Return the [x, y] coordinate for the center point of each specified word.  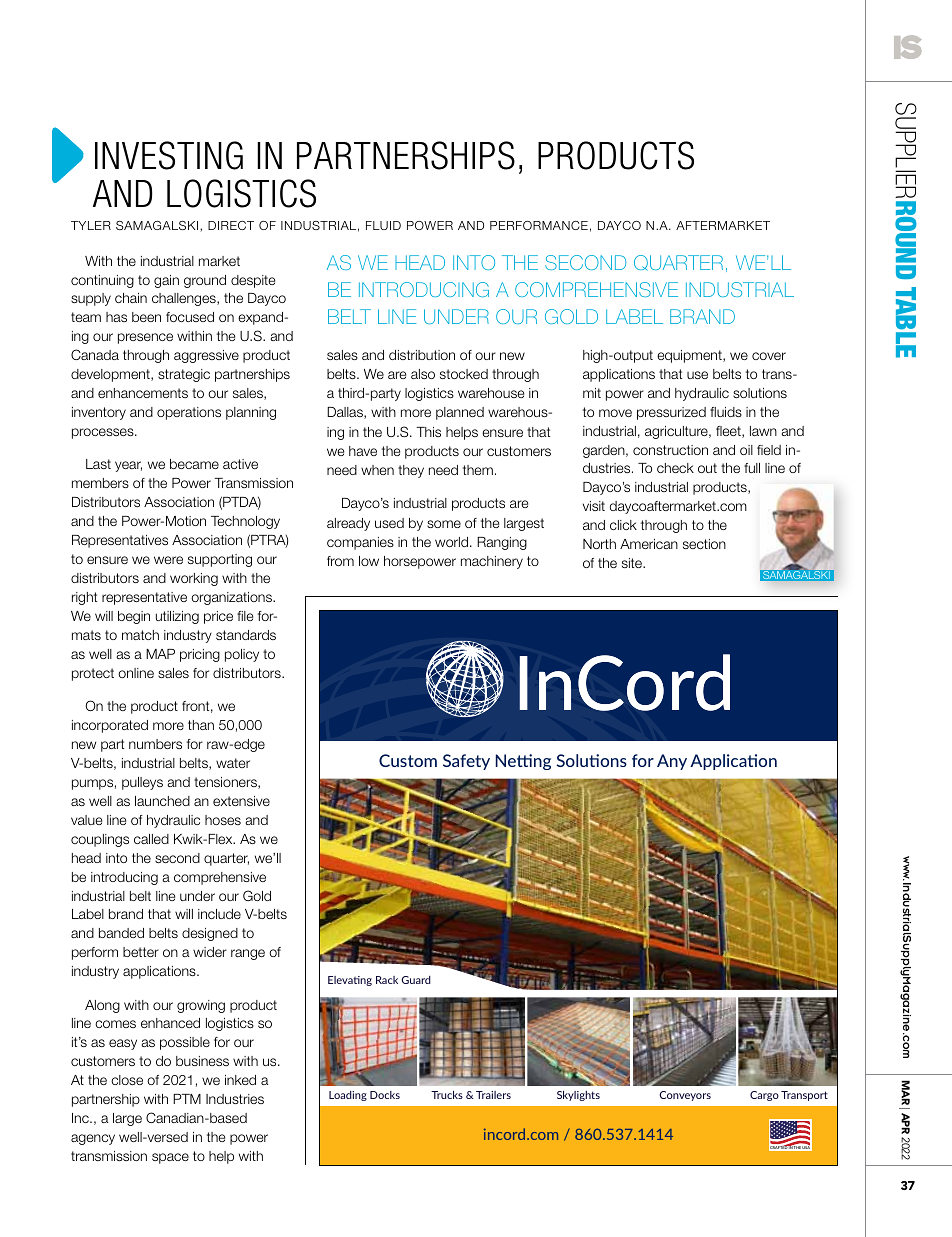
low [369, 561]
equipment [690, 356]
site [633, 563]
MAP [160, 654]
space [170, 1158]
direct [231, 225]
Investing [169, 155]
